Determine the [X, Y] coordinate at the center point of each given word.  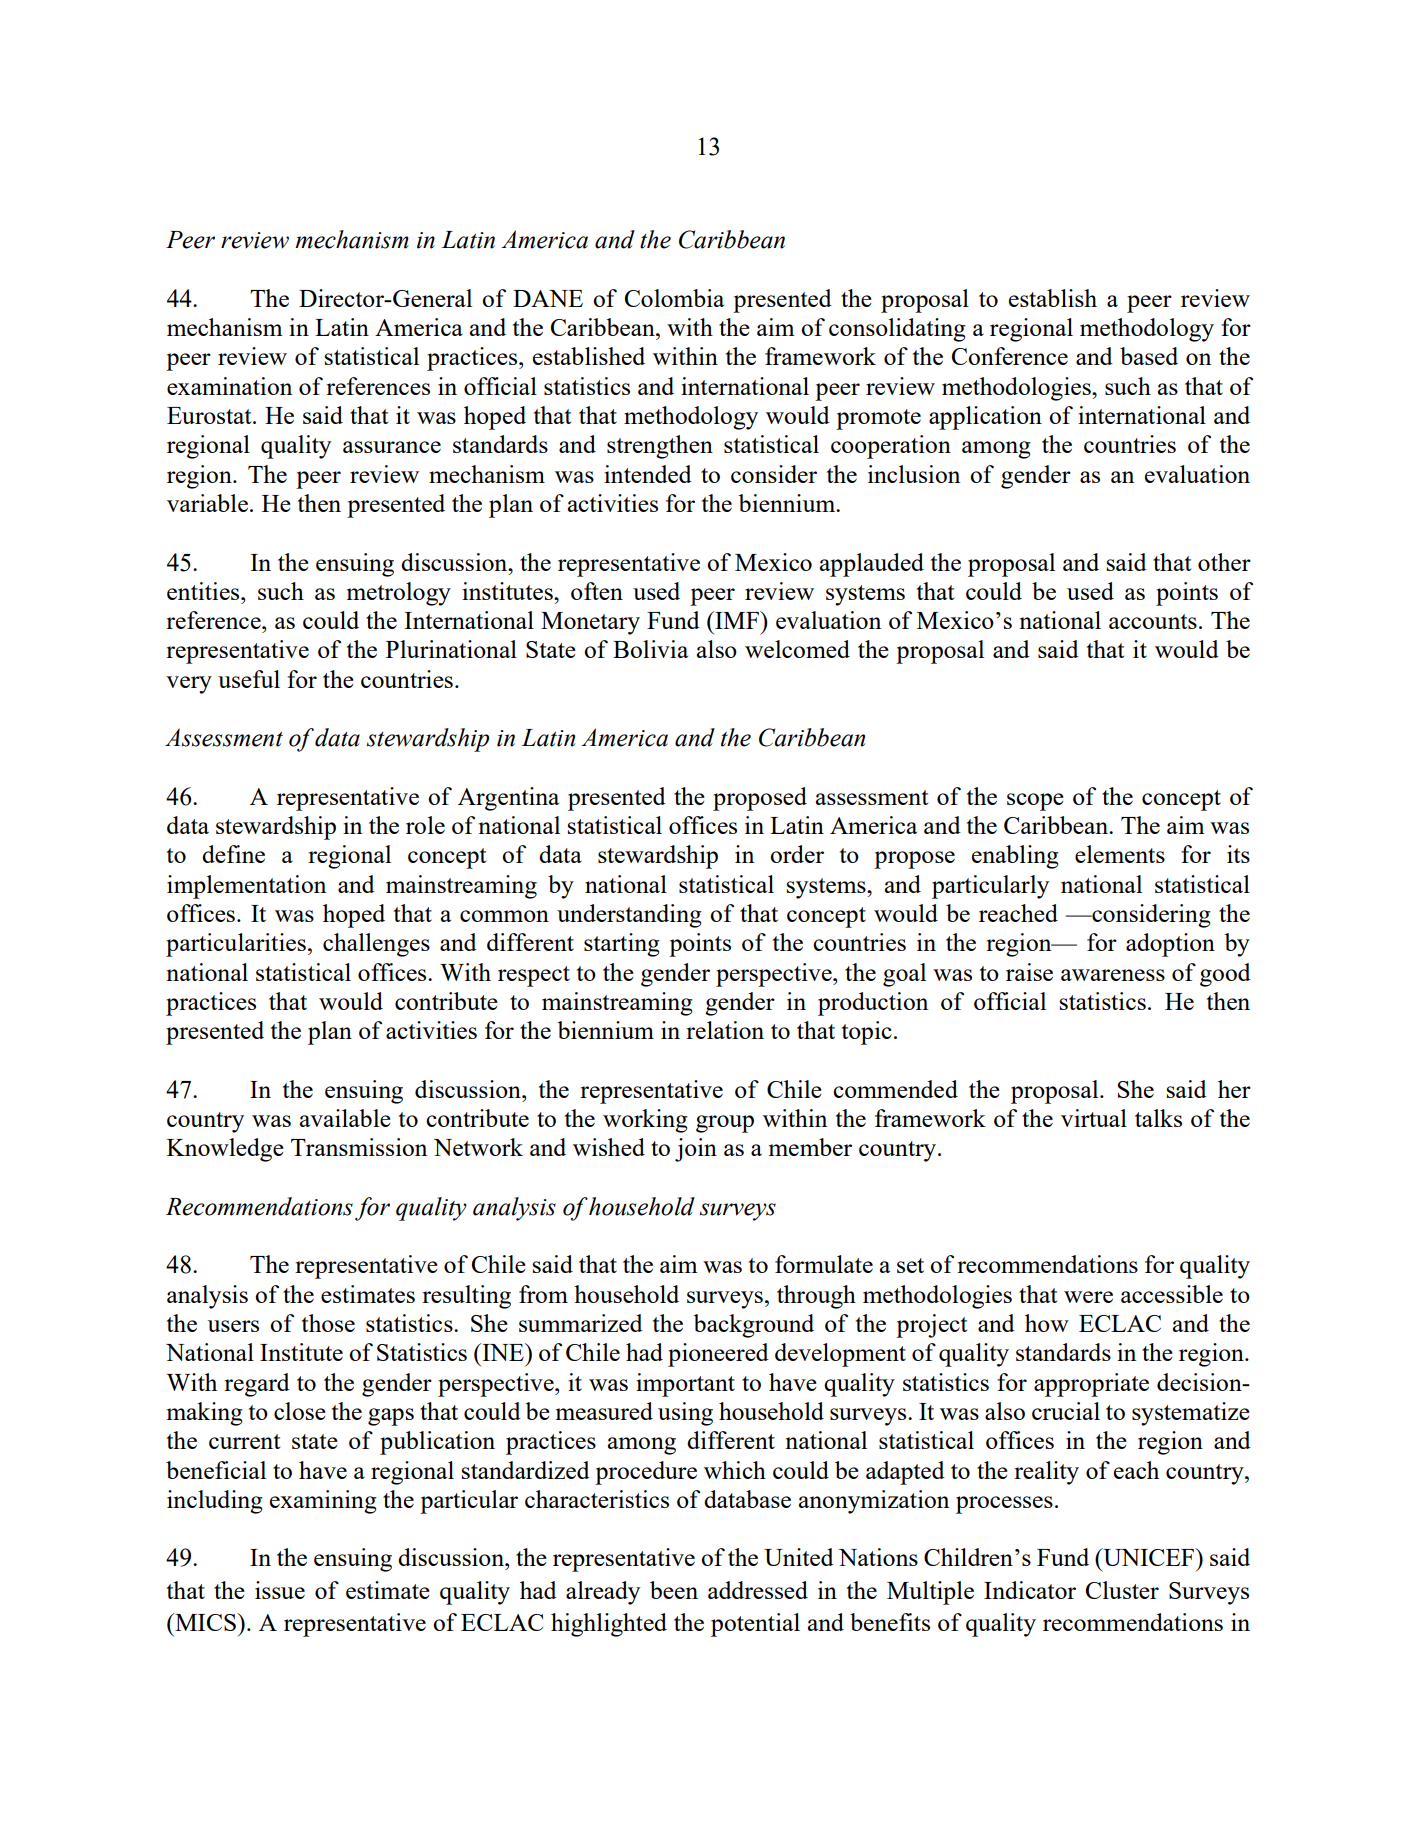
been [674, 1590]
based [1149, 356]
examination [229, 386]
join [696, 1150]
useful [249, 679]
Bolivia [650, 649]
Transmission [359, 1147]
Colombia [674, 298]
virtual [1094, 1118]
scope [1035, 802]
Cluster [1122, 1590]
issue [280, 1590]
